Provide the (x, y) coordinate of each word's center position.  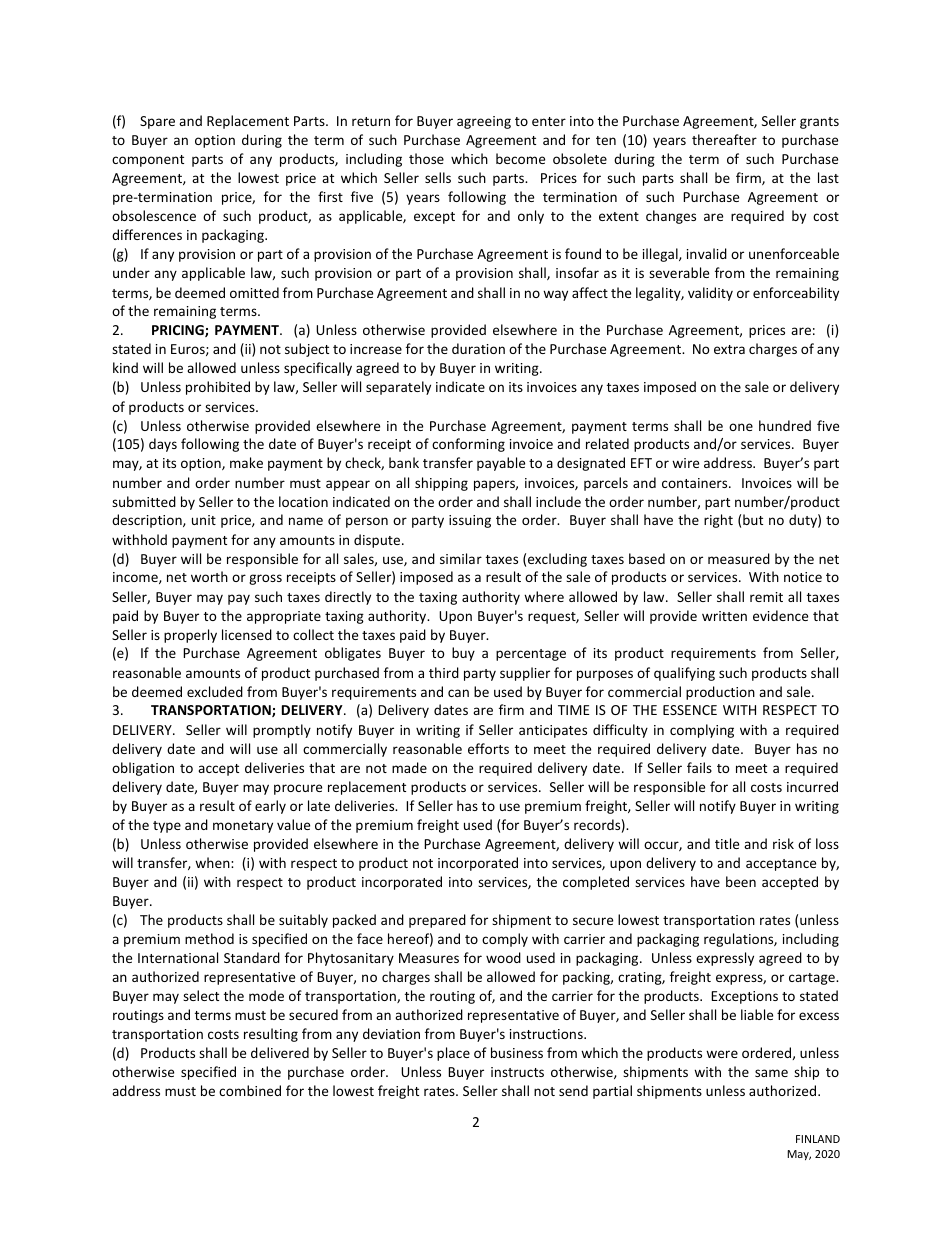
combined (250, 1090)
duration (478, 348)
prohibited (218, 388)
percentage (531, 655)
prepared (437, 921)
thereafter (724, 139)
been (741, 881)
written (724, 616)
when (213, 862)
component (148, 161)
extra (729, 349)
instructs (517, 1072)
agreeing (484, 122)
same (771, 1073)
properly (190, 636)
